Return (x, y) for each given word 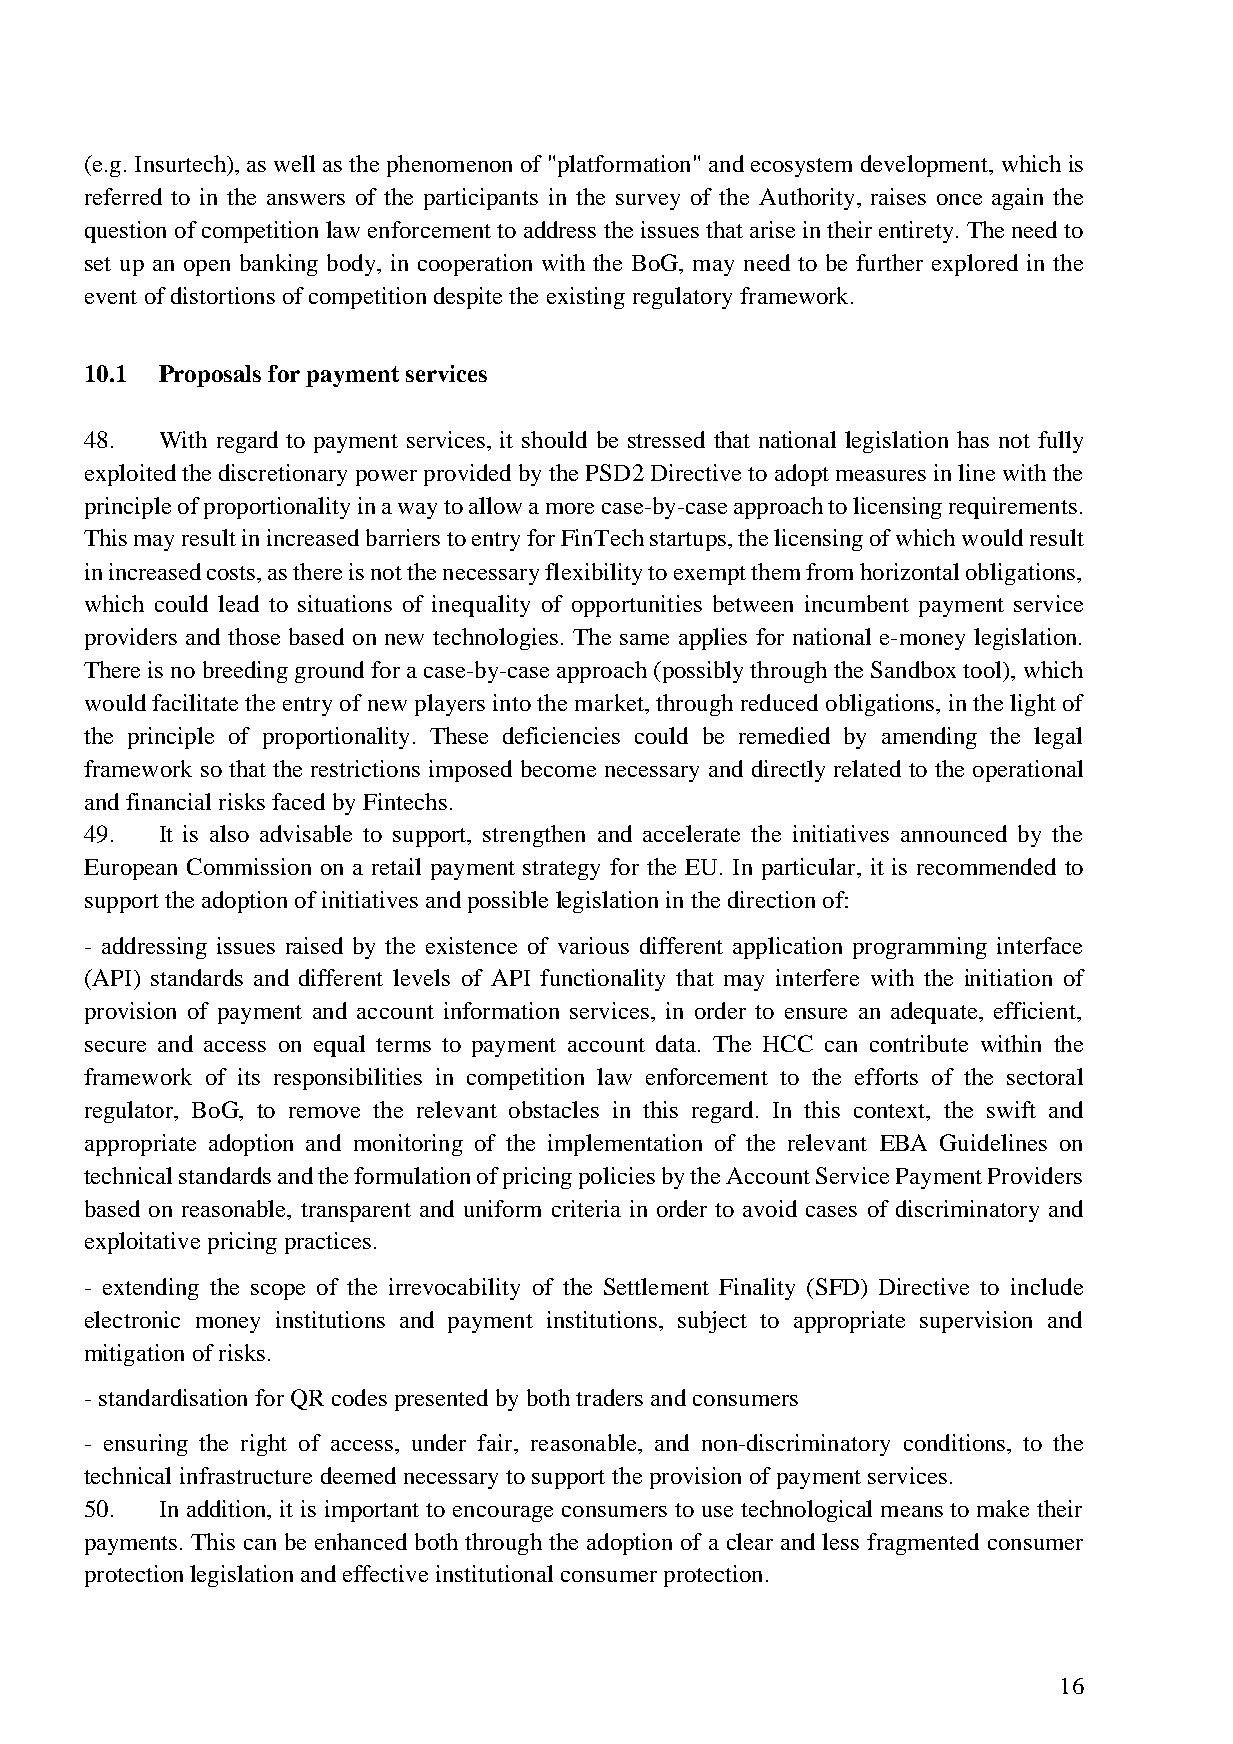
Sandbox (913, 669)
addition (228, 1510)
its (249, 1076)
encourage (503, 1514)
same (644, 639)
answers (306, 199)
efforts (886, 1076)
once (959, 199)
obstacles (554, 1109)
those (254, 636)
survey (648, 202)
